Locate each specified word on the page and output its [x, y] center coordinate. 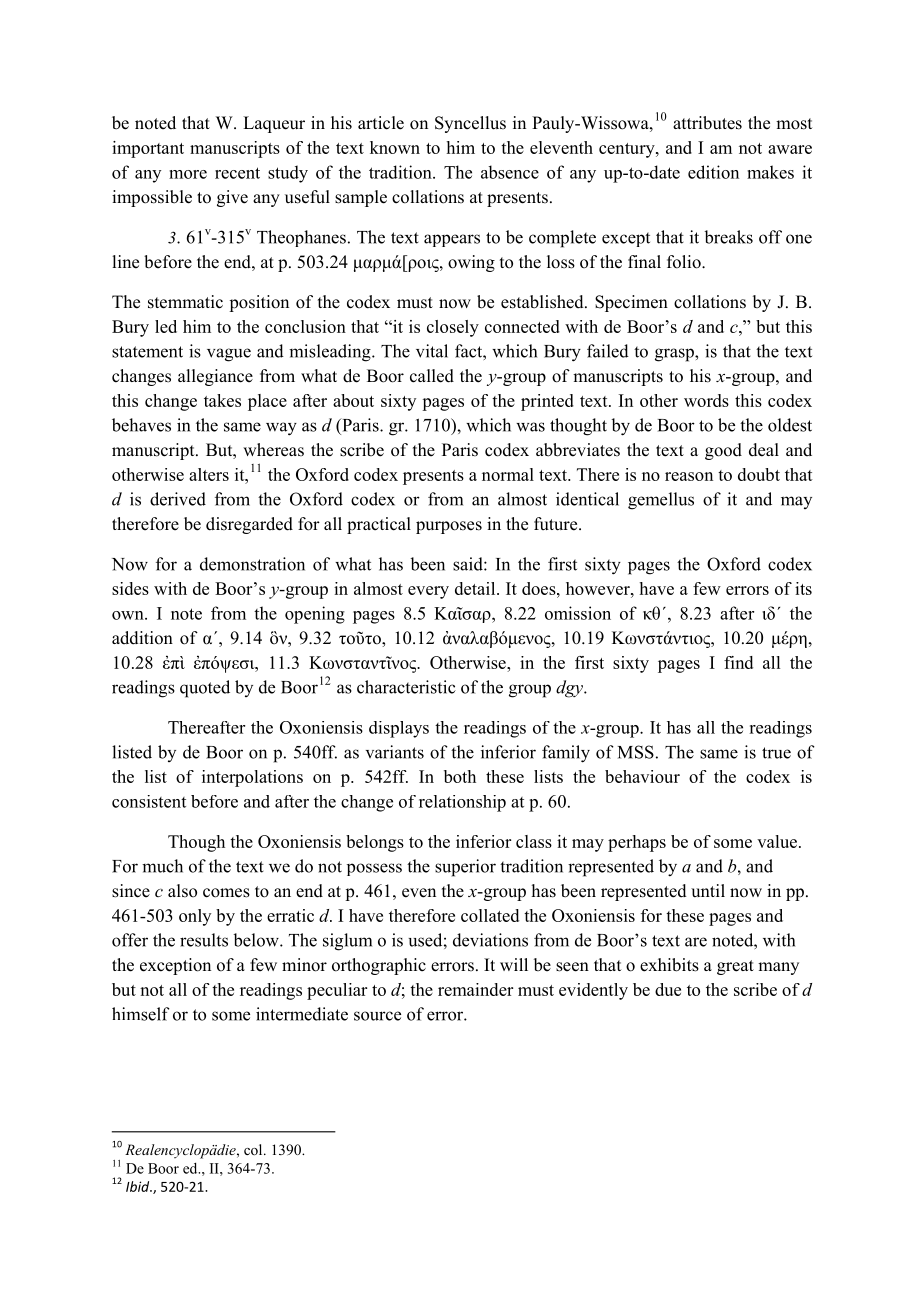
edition [713, 172]
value [777, 841]
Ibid [139, 1186]
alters [209, 474]
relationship [462, 803]
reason [689, 476]
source [377, 1016]
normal [508, 474]
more [188, 174]
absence [510, 172]
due [668, 989]
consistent [149, 801]
